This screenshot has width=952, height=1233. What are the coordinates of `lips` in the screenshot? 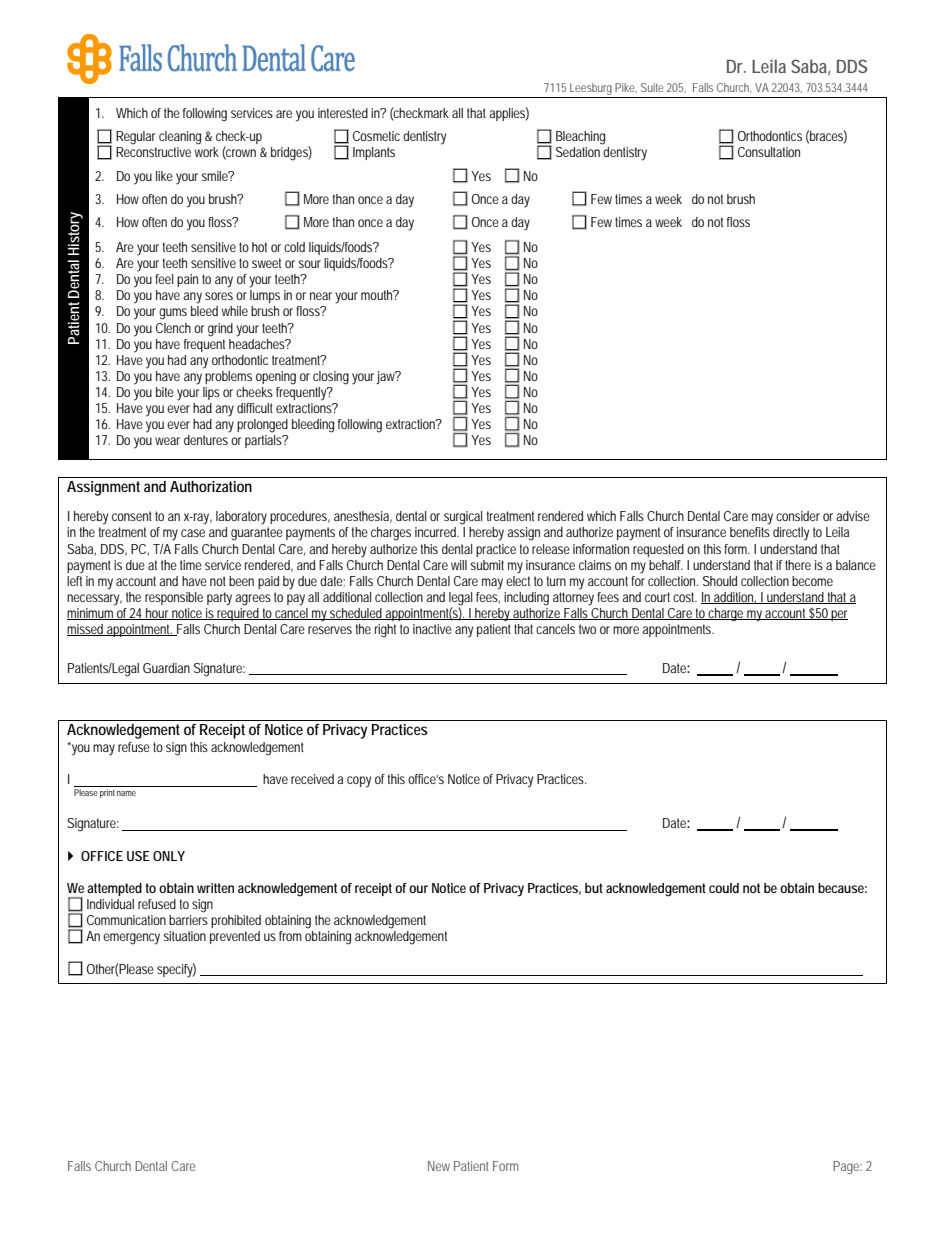 It's located at (211, 393).
